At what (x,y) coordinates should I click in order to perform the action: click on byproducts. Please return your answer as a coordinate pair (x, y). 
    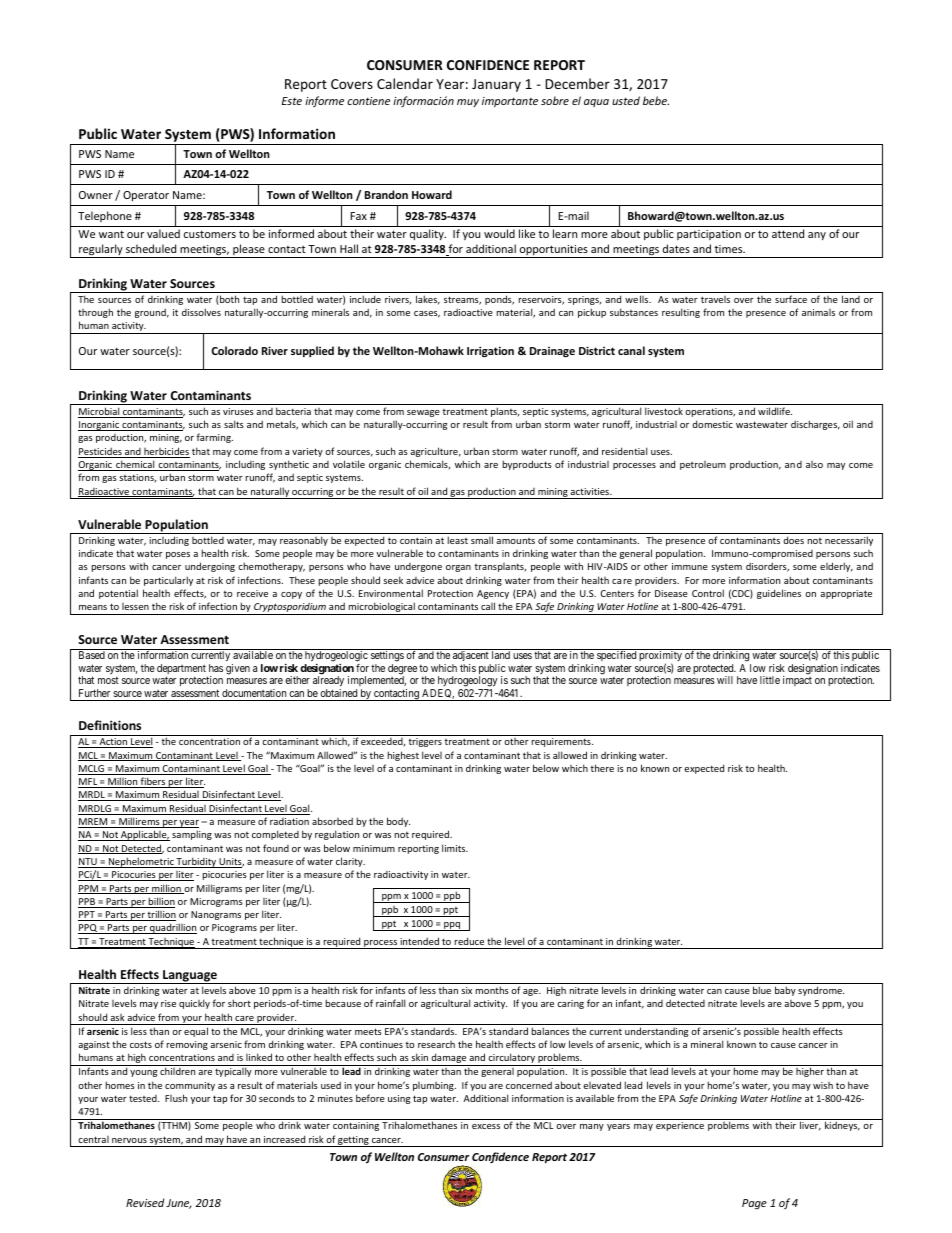
    Looking at the image, I should click on (527, 465).
